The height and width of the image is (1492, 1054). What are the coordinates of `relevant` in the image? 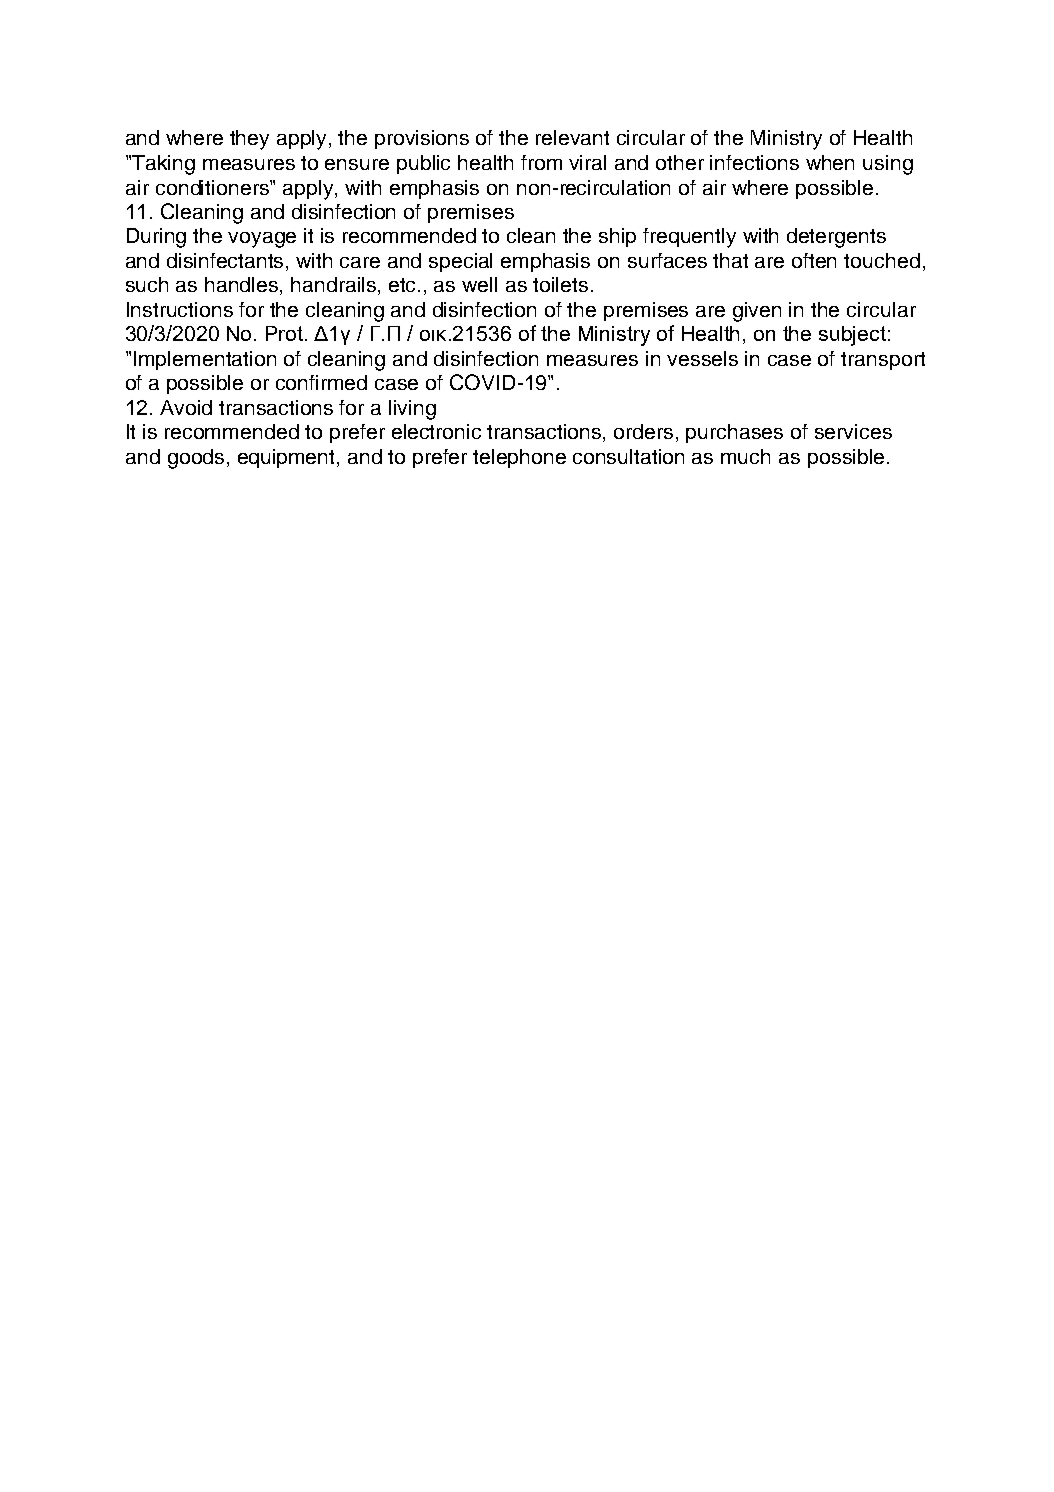 It's located at (572, 137).
